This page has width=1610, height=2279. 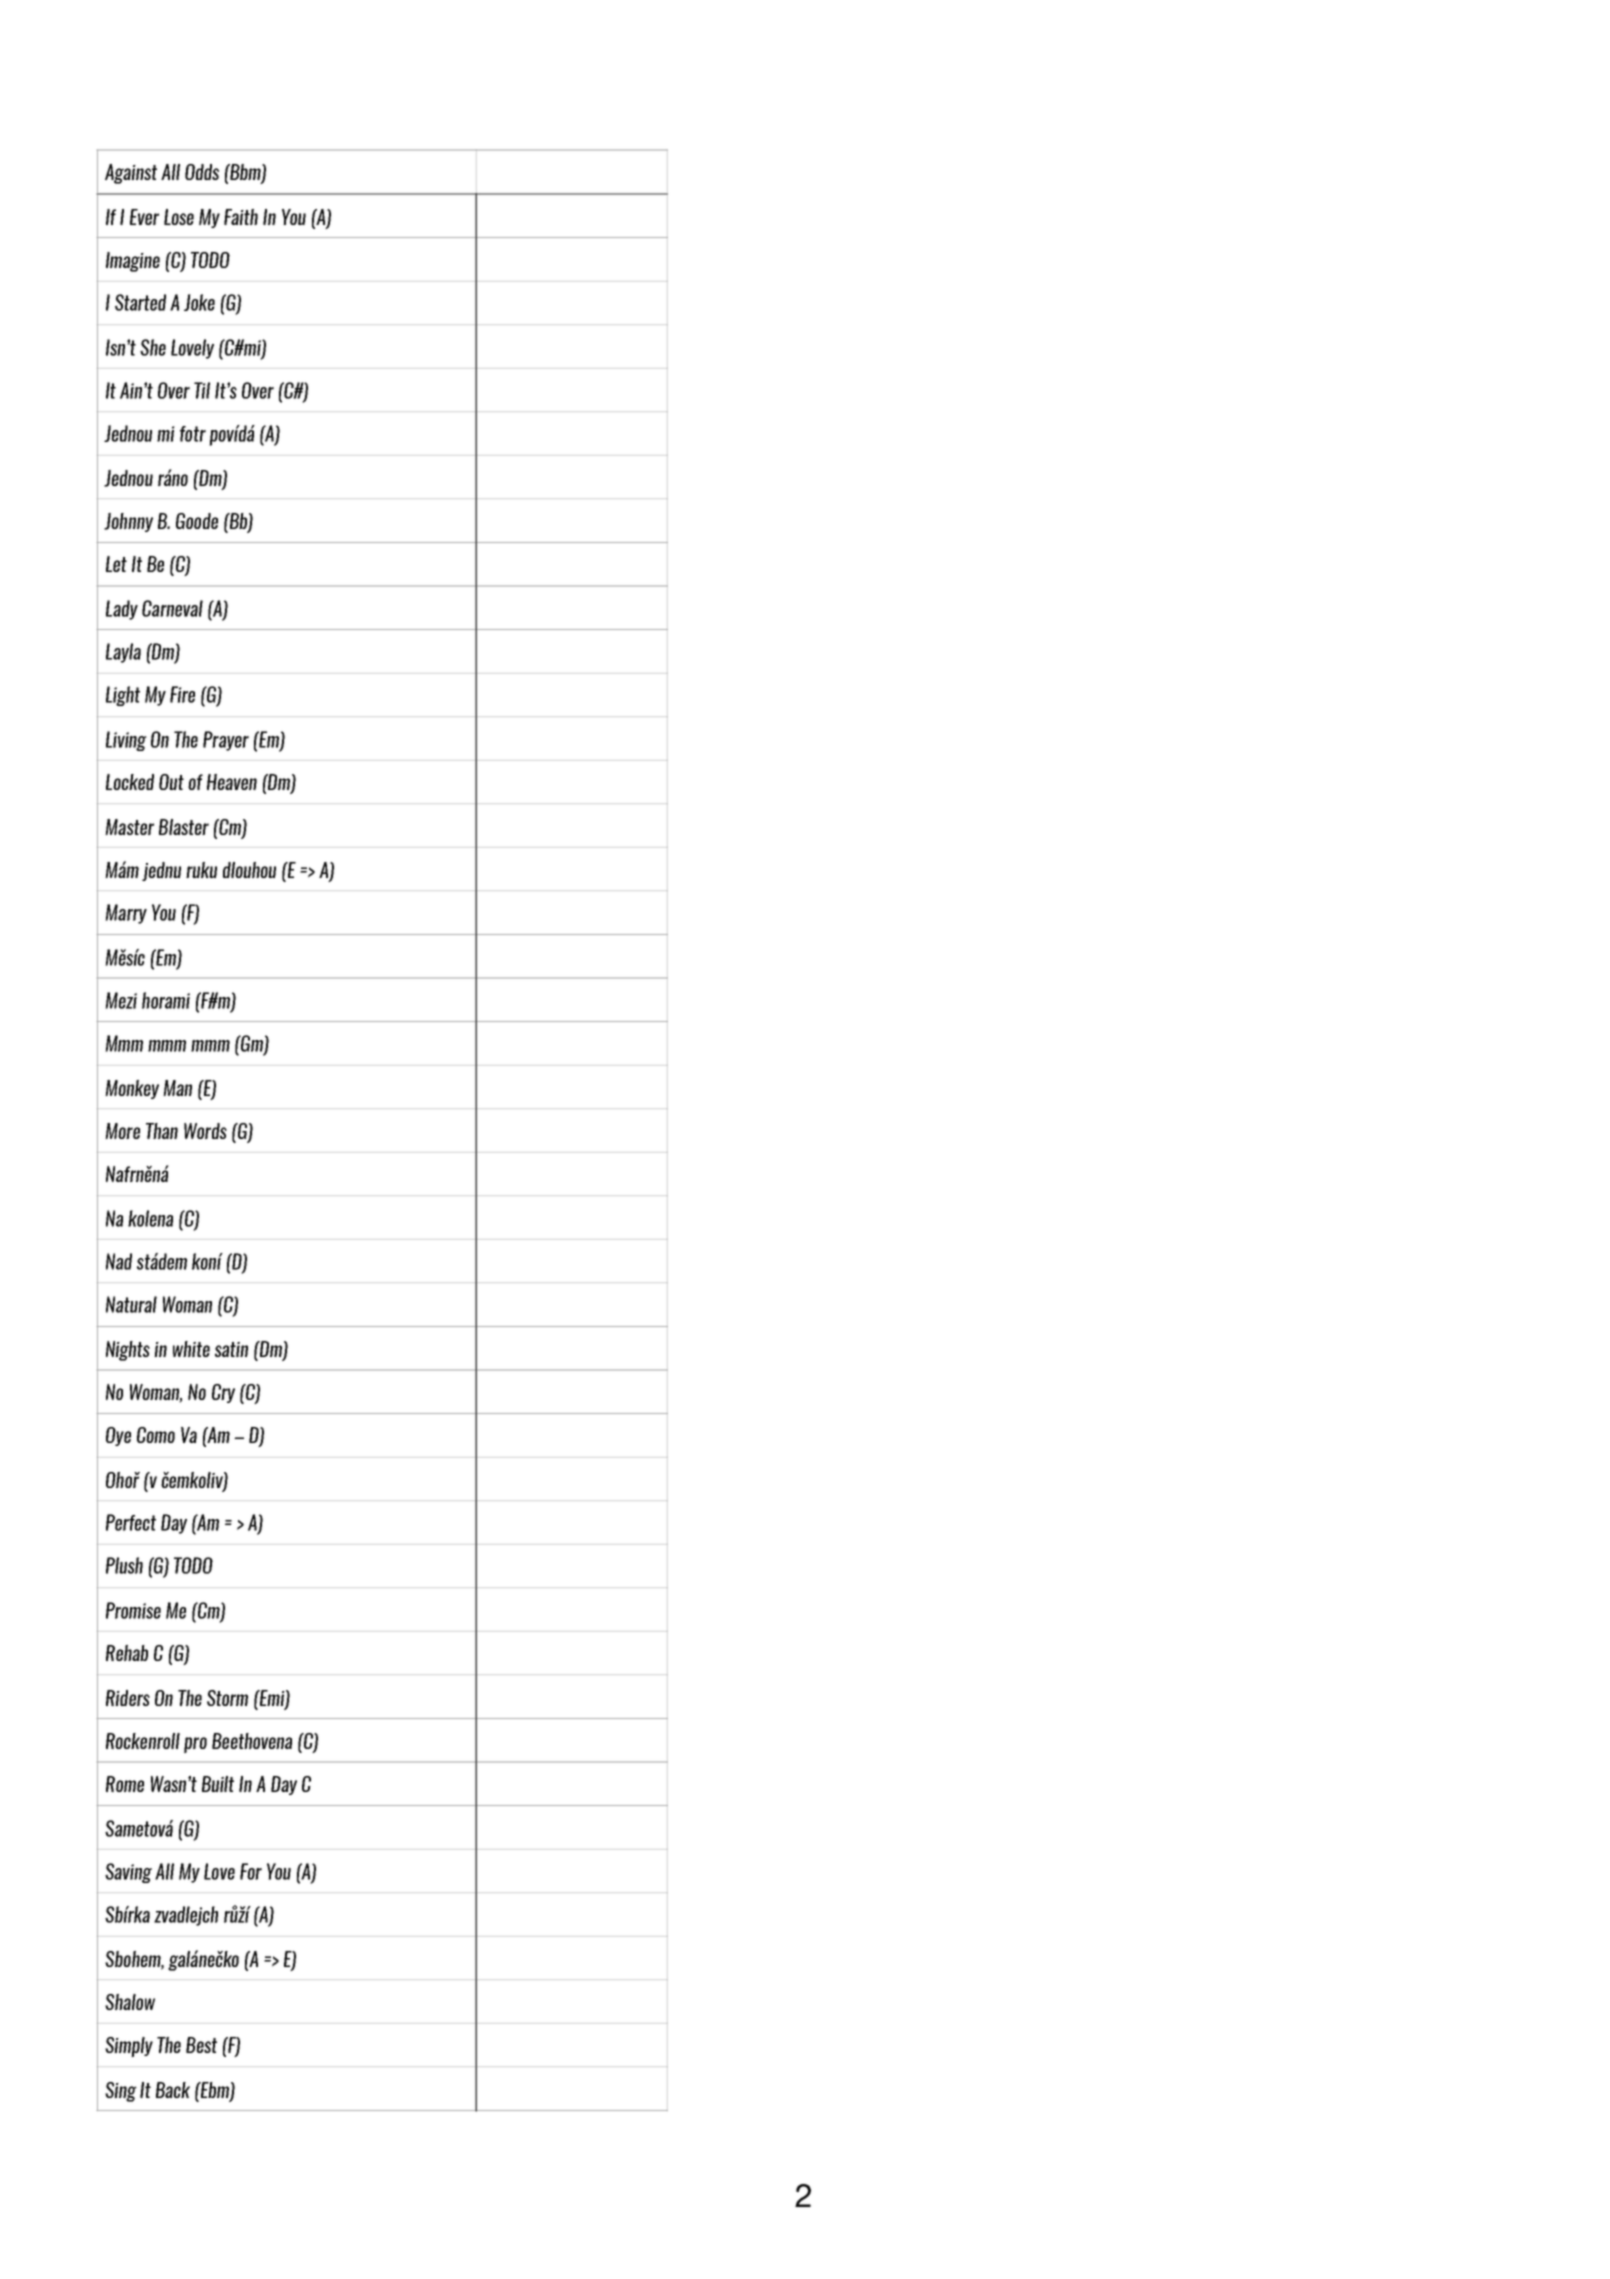 What do you see at coordinates (191, 1349) in the page?
I see `white` at bounding box center [191, 1349].
